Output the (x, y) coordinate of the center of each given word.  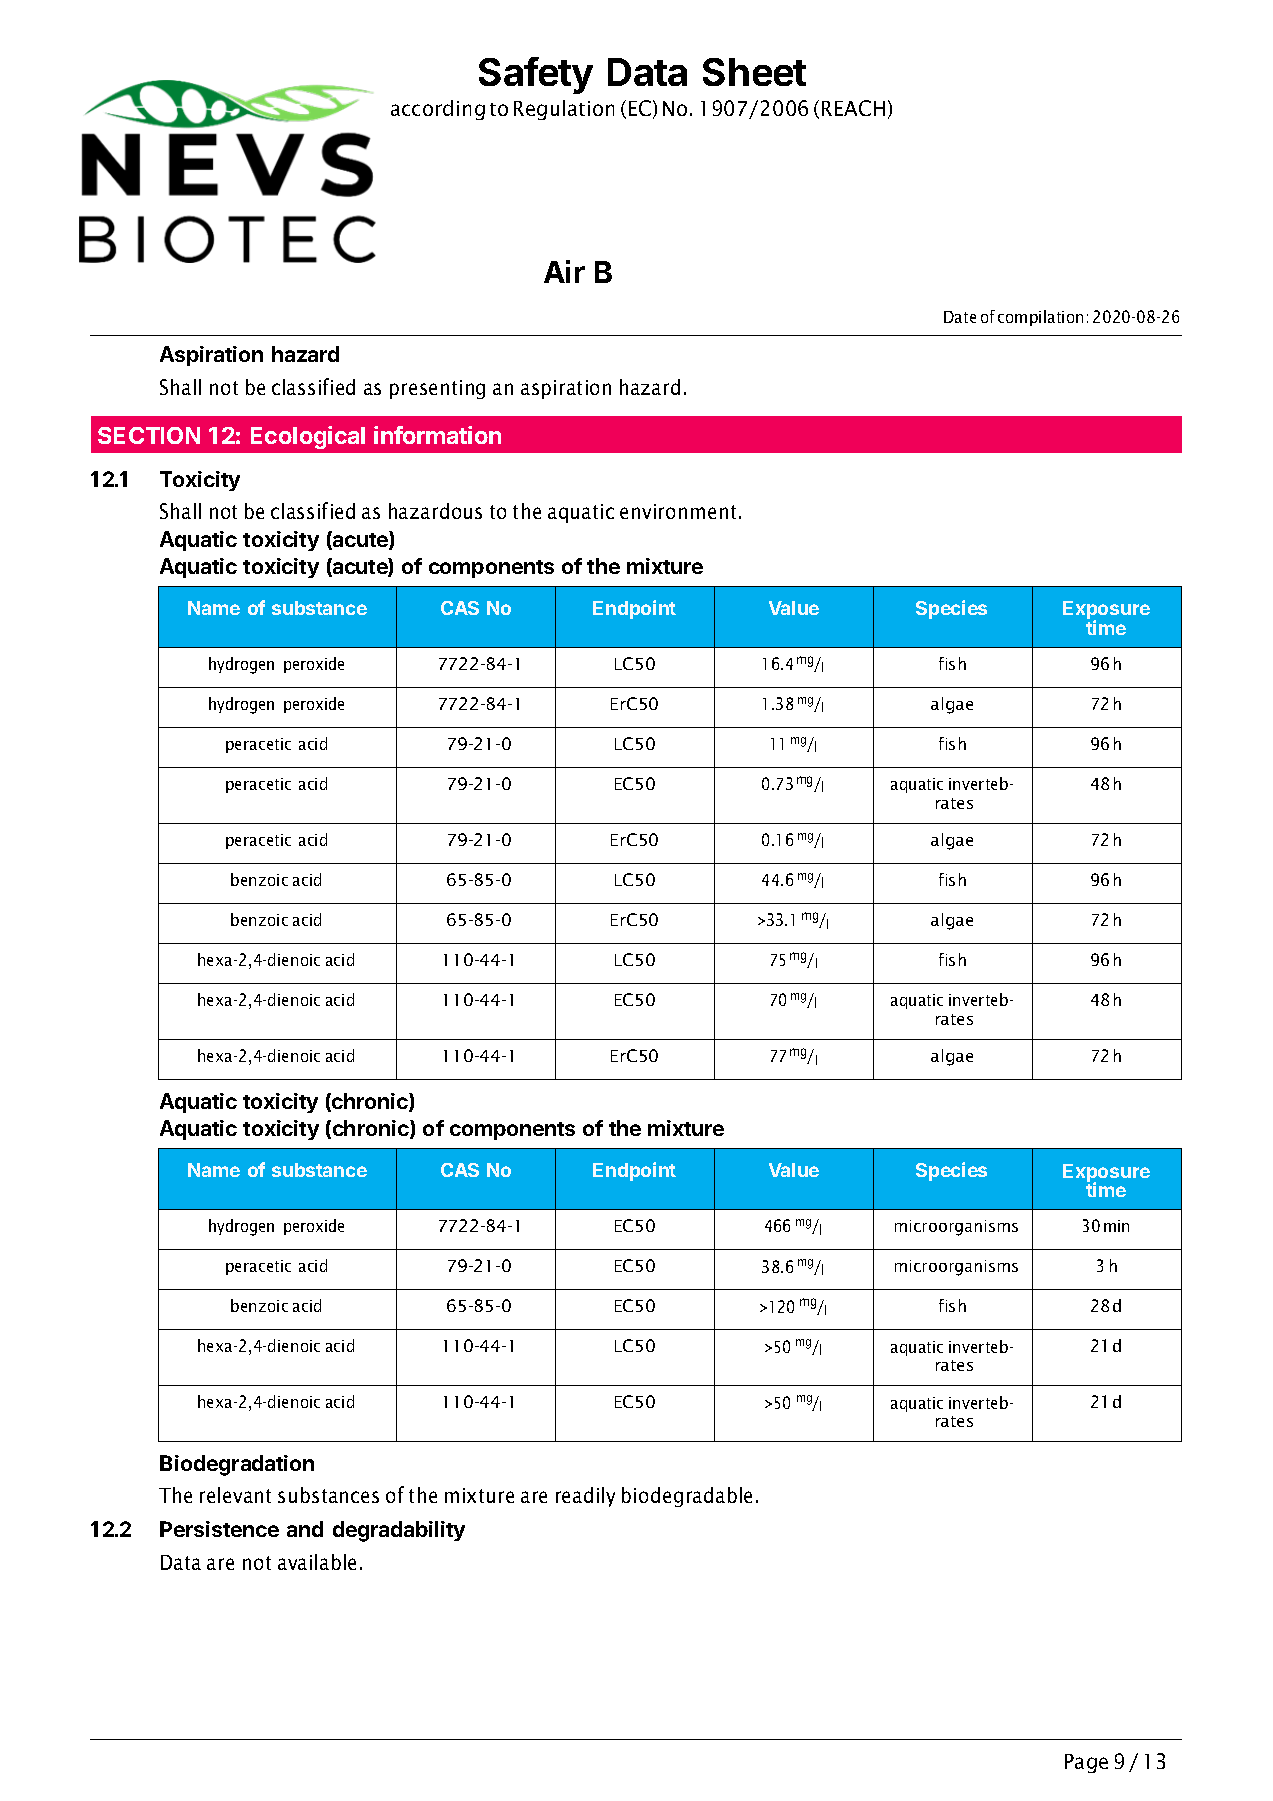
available (317, 1562)
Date (960, 317)
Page (1086, 1763)
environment (678, 511)
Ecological (308, 437)
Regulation (564, 110)
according (438, 110)
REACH (853, 108)
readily (585, 1497)
